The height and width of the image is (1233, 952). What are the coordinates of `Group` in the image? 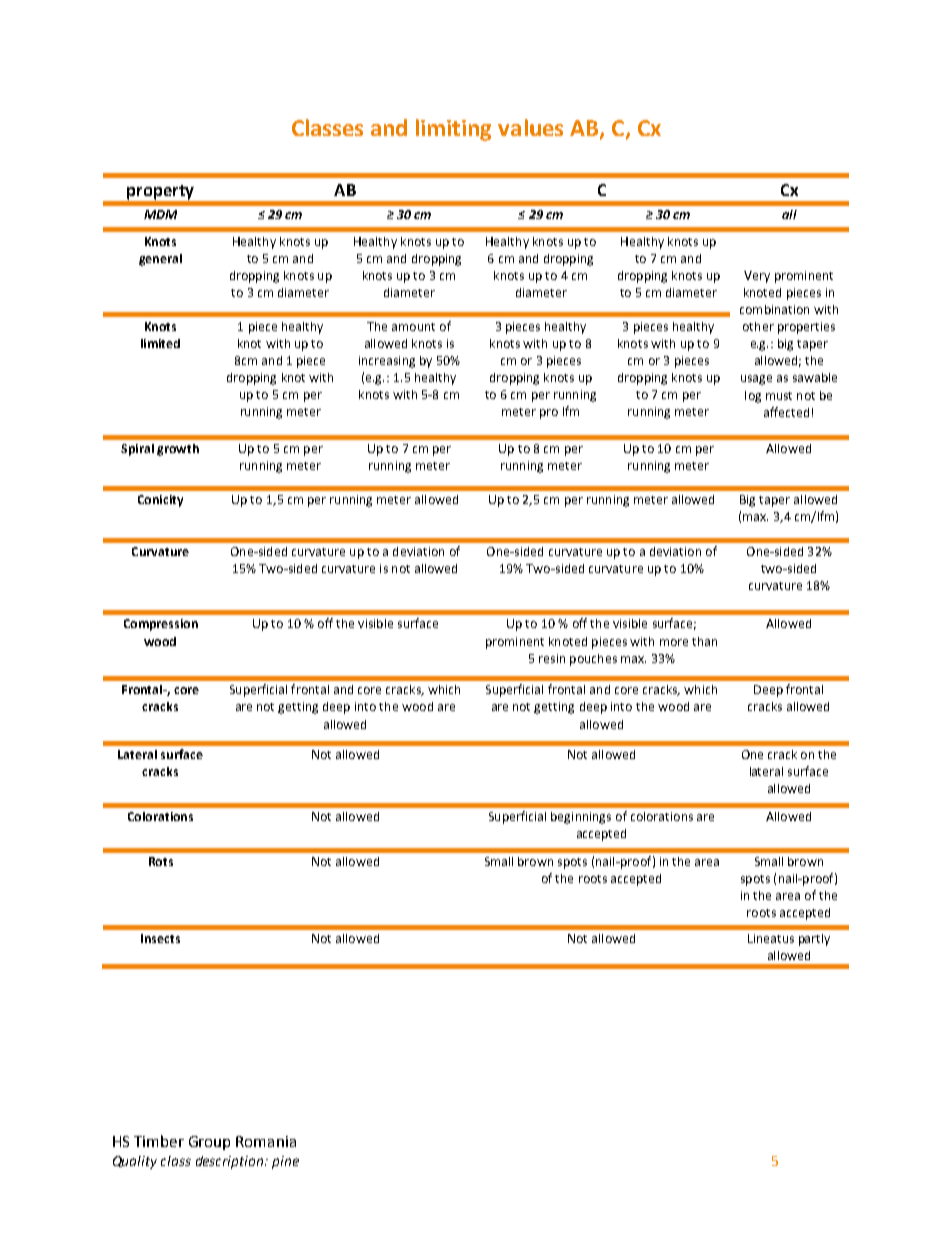 It's located at (209, 1143).
